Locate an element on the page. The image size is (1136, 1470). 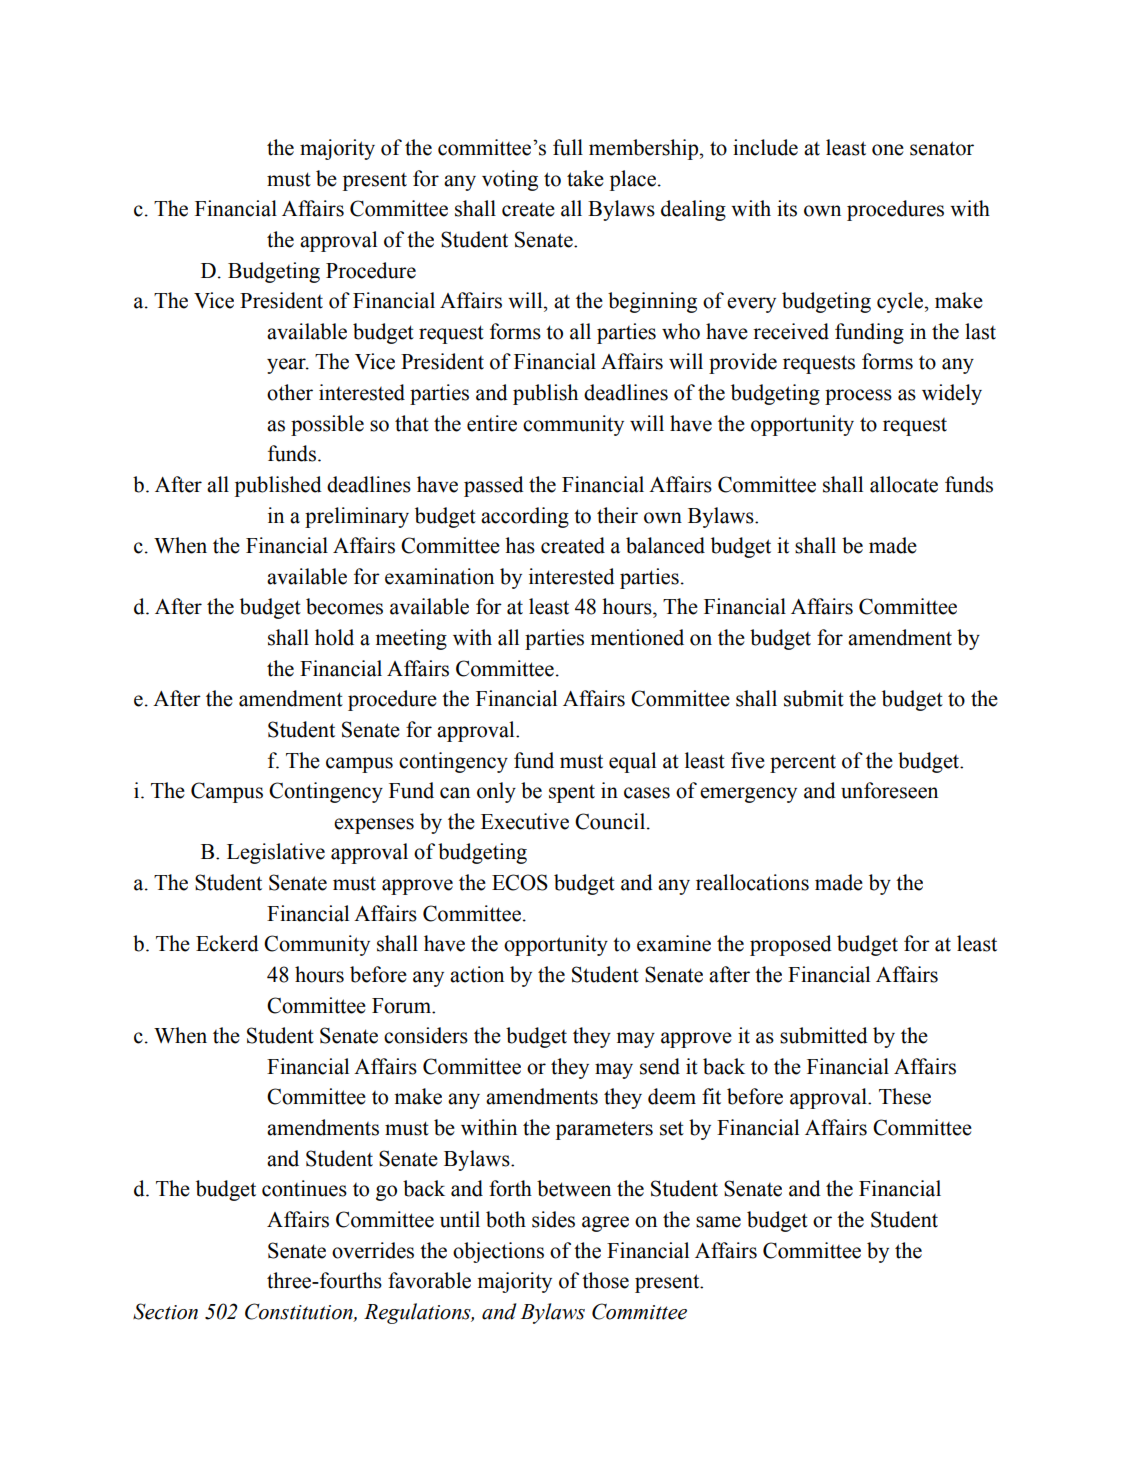
senator is located at coordinates (942, 148).
